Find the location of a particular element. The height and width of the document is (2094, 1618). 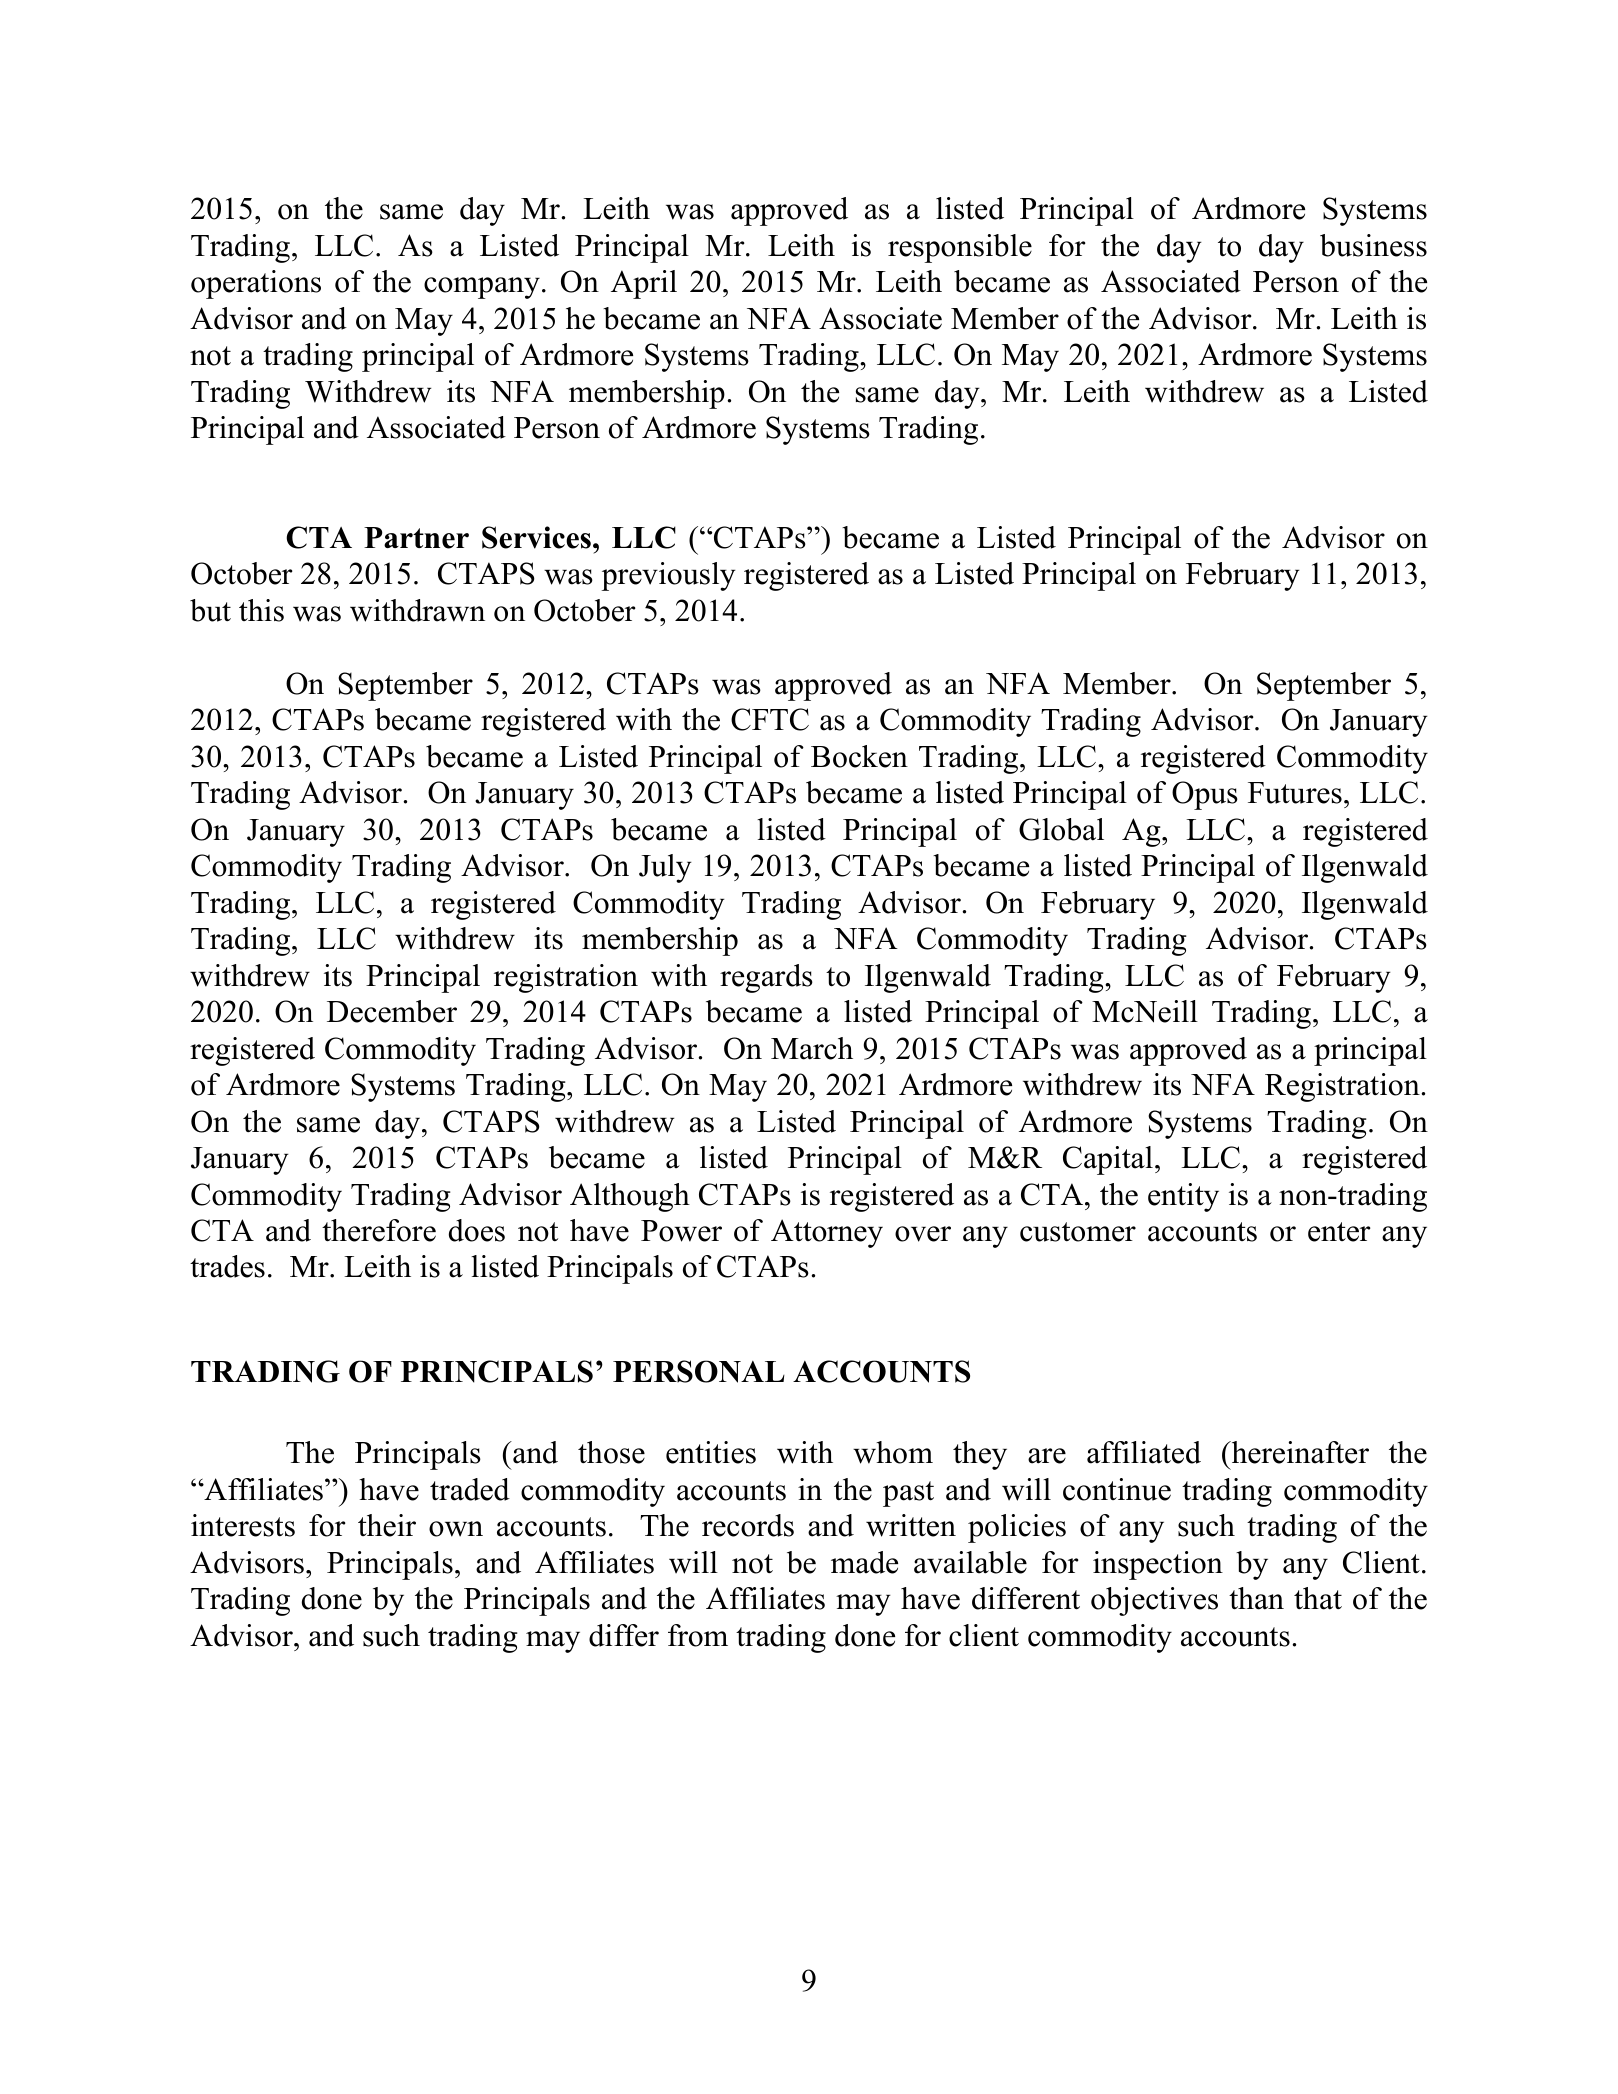

business is located at coordinates (1373, 245).
